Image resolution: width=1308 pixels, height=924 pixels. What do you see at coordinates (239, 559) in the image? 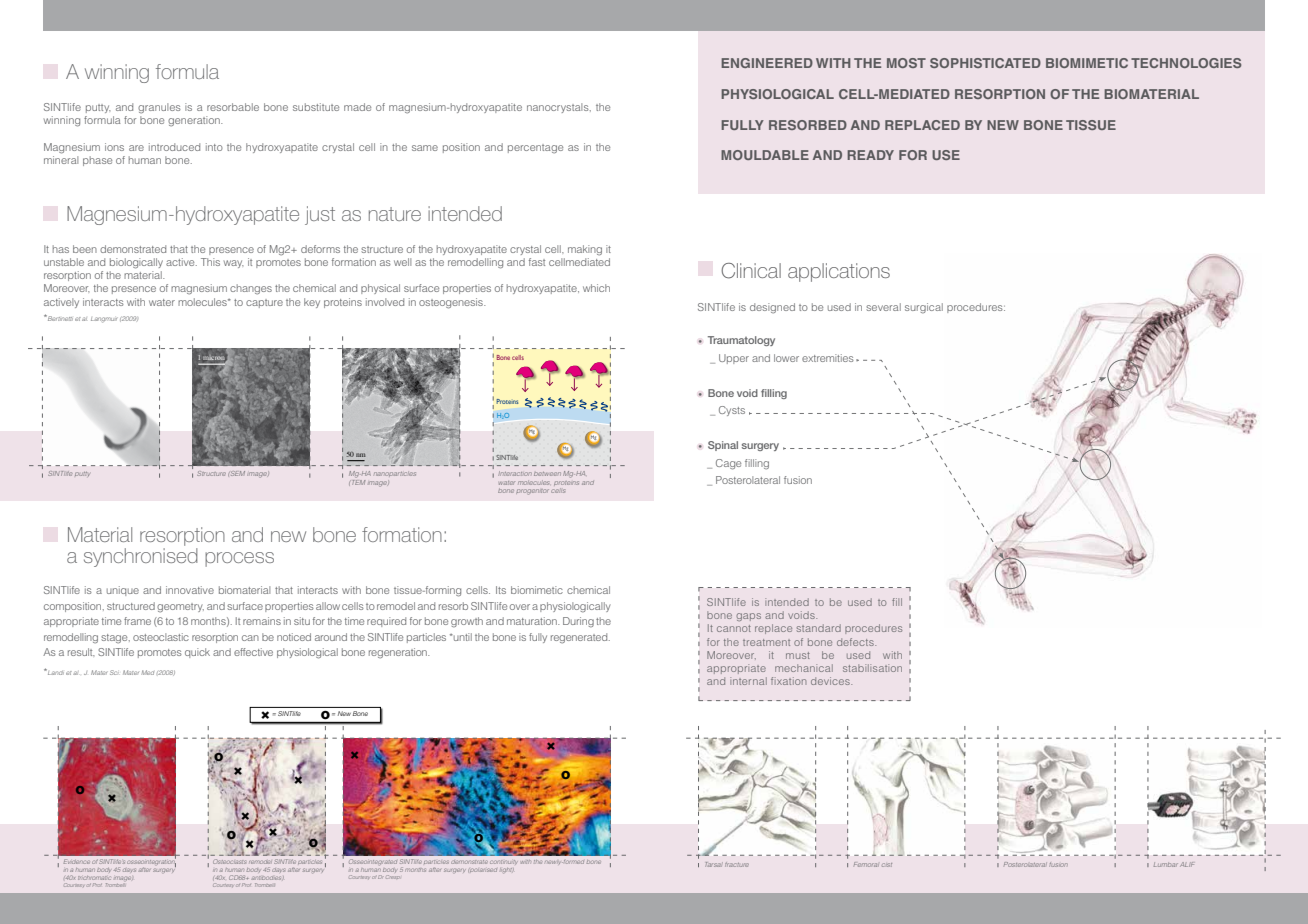
I see `process` at bounding box center [239, 559].
